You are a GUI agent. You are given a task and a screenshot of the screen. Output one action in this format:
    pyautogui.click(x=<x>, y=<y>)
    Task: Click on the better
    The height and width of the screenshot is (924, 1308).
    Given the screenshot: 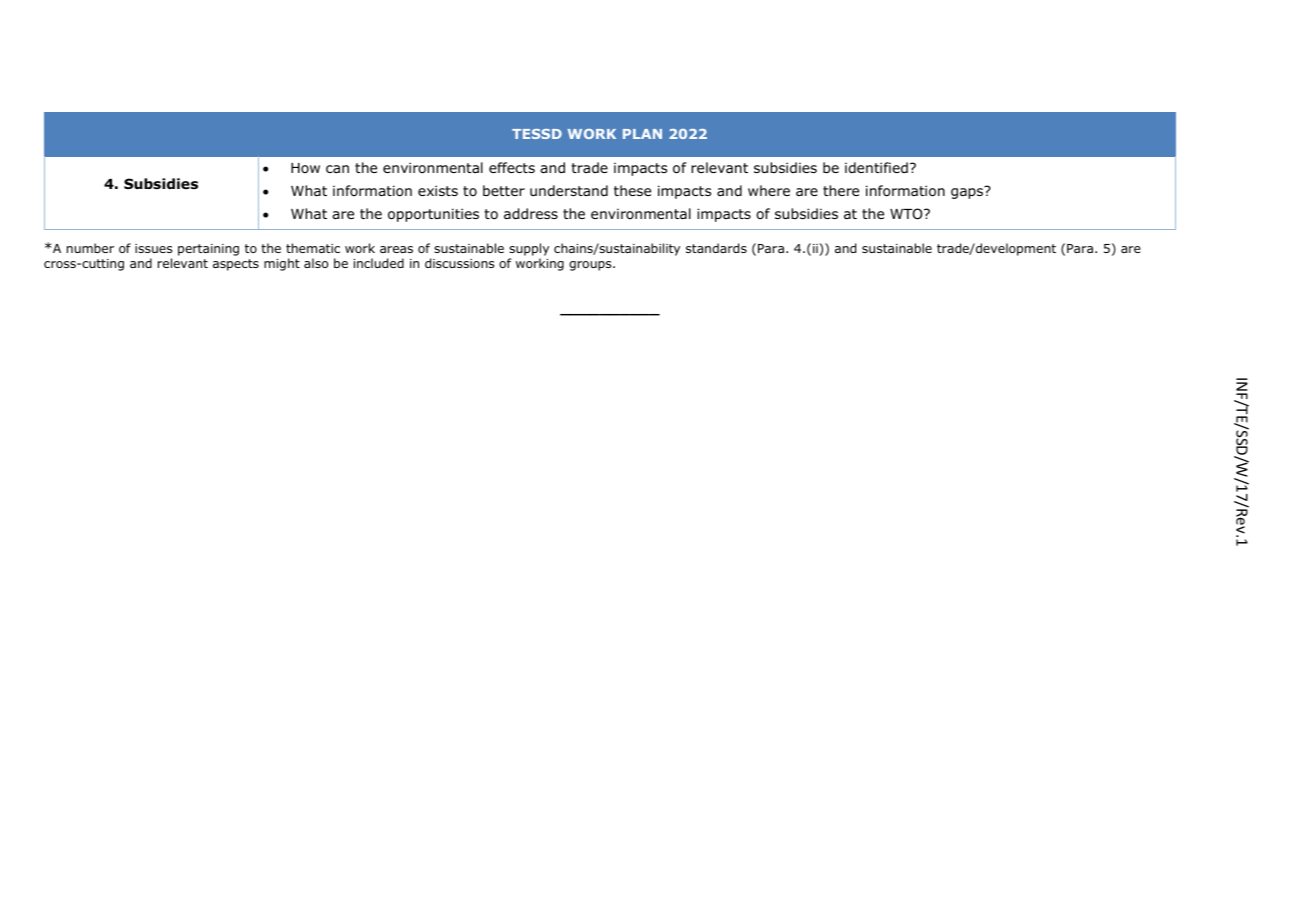 What is the action you would take?
    pyautogui.click(x=504, y=190)
